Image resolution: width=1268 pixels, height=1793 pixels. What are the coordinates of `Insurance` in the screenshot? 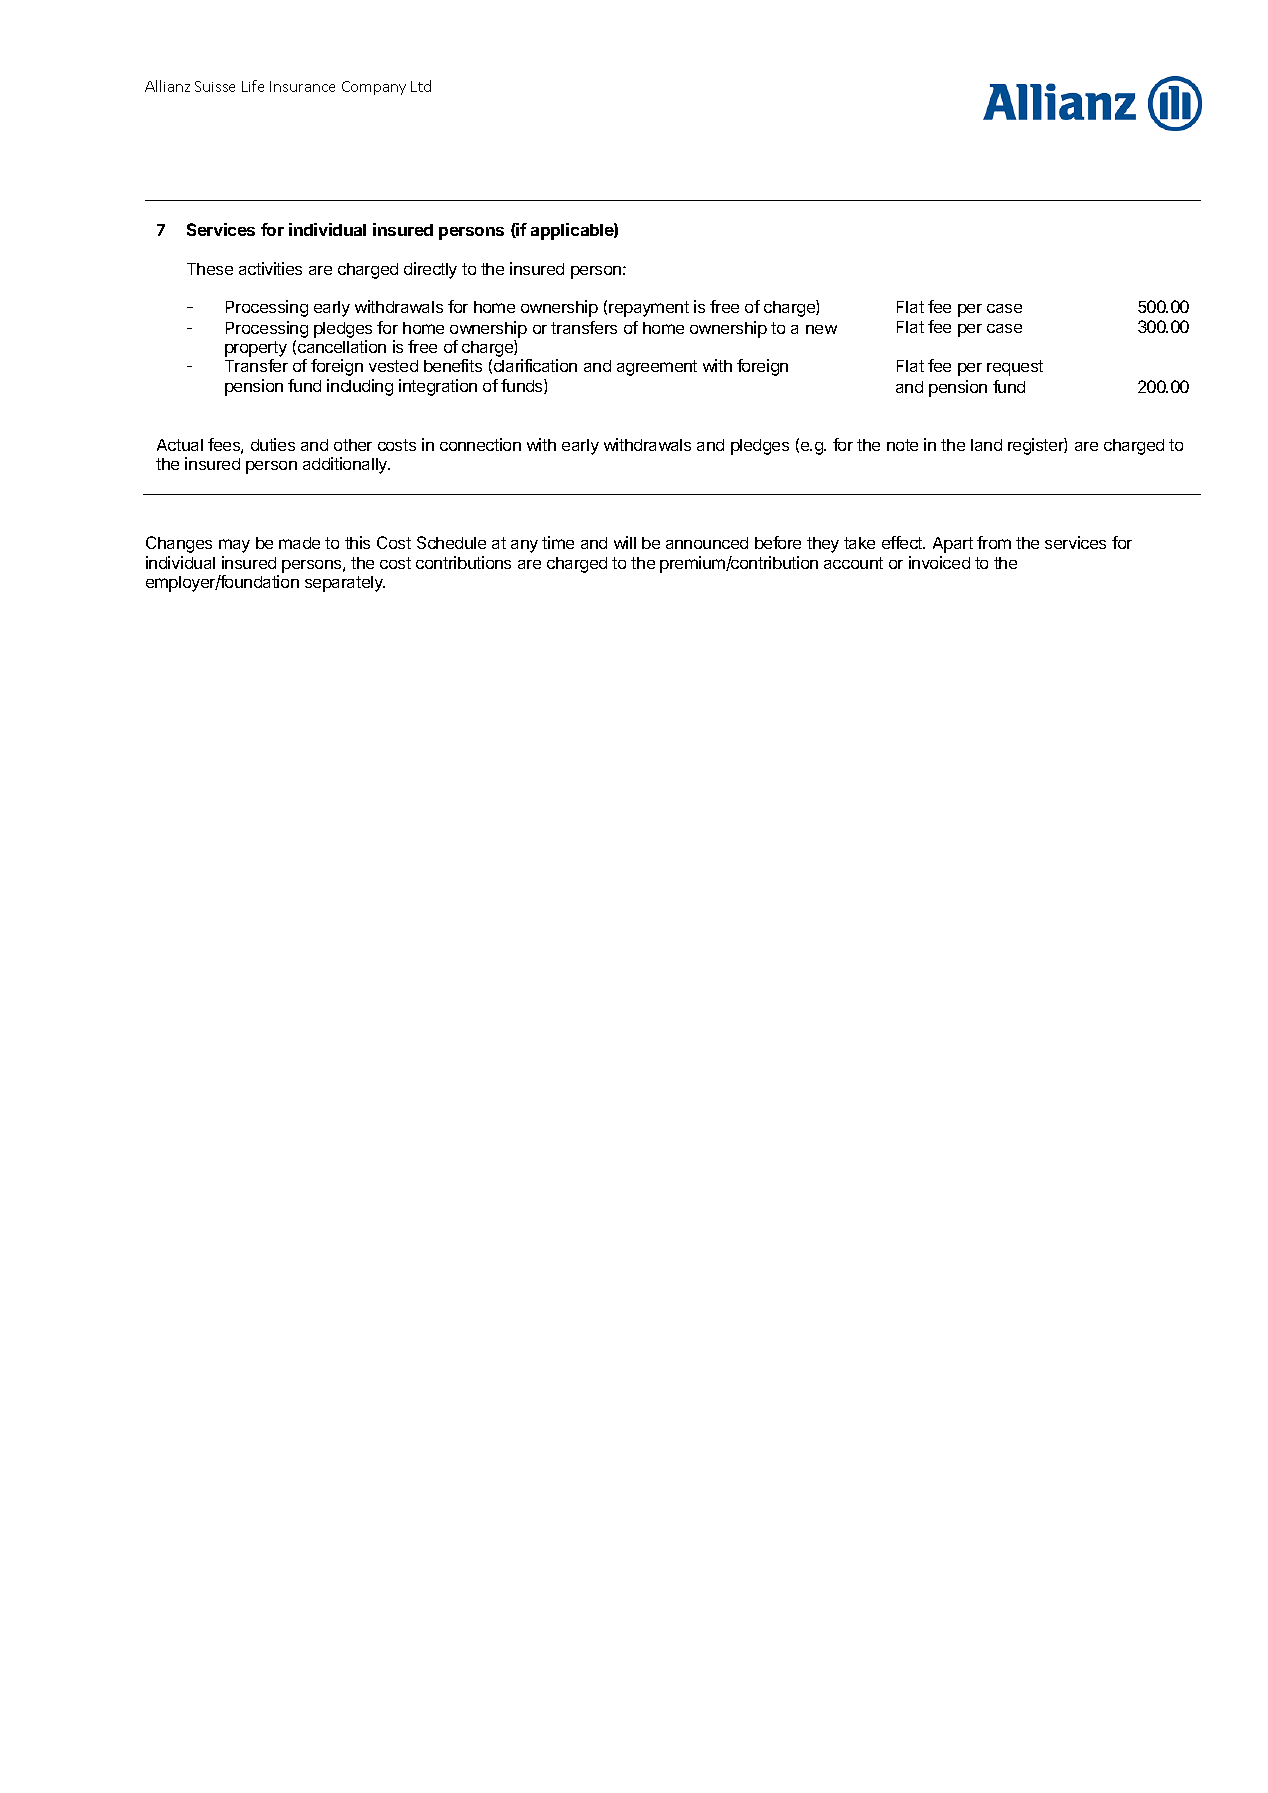 It's located at (302, 86).
